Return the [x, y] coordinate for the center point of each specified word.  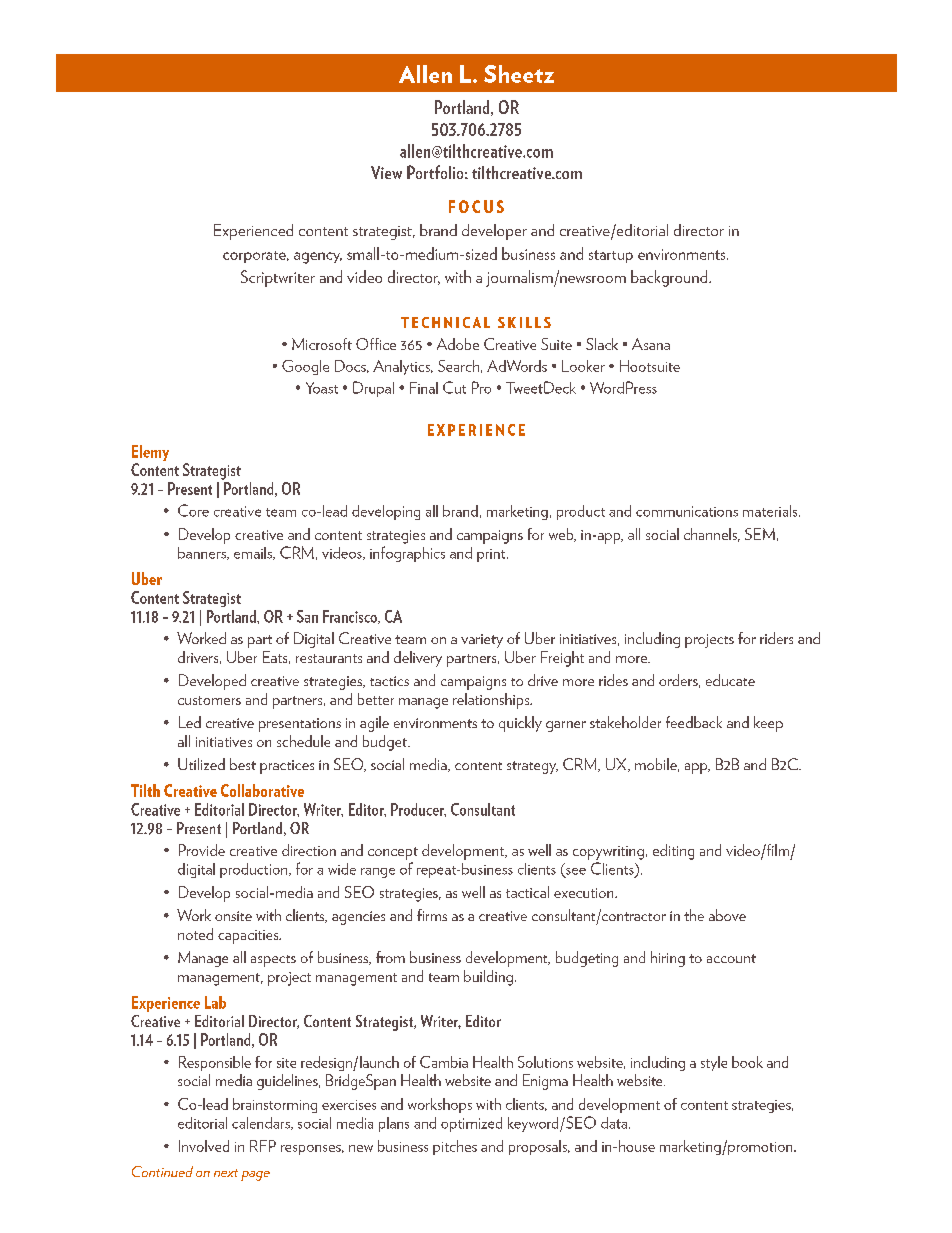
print [492, 555]
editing [673, 852]
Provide [202, 850]
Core [193, 510]
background [670, 278]
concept [393, 853]
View [386, 172]
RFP [263, 1146]
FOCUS [476, 206]
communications [687, 511]
